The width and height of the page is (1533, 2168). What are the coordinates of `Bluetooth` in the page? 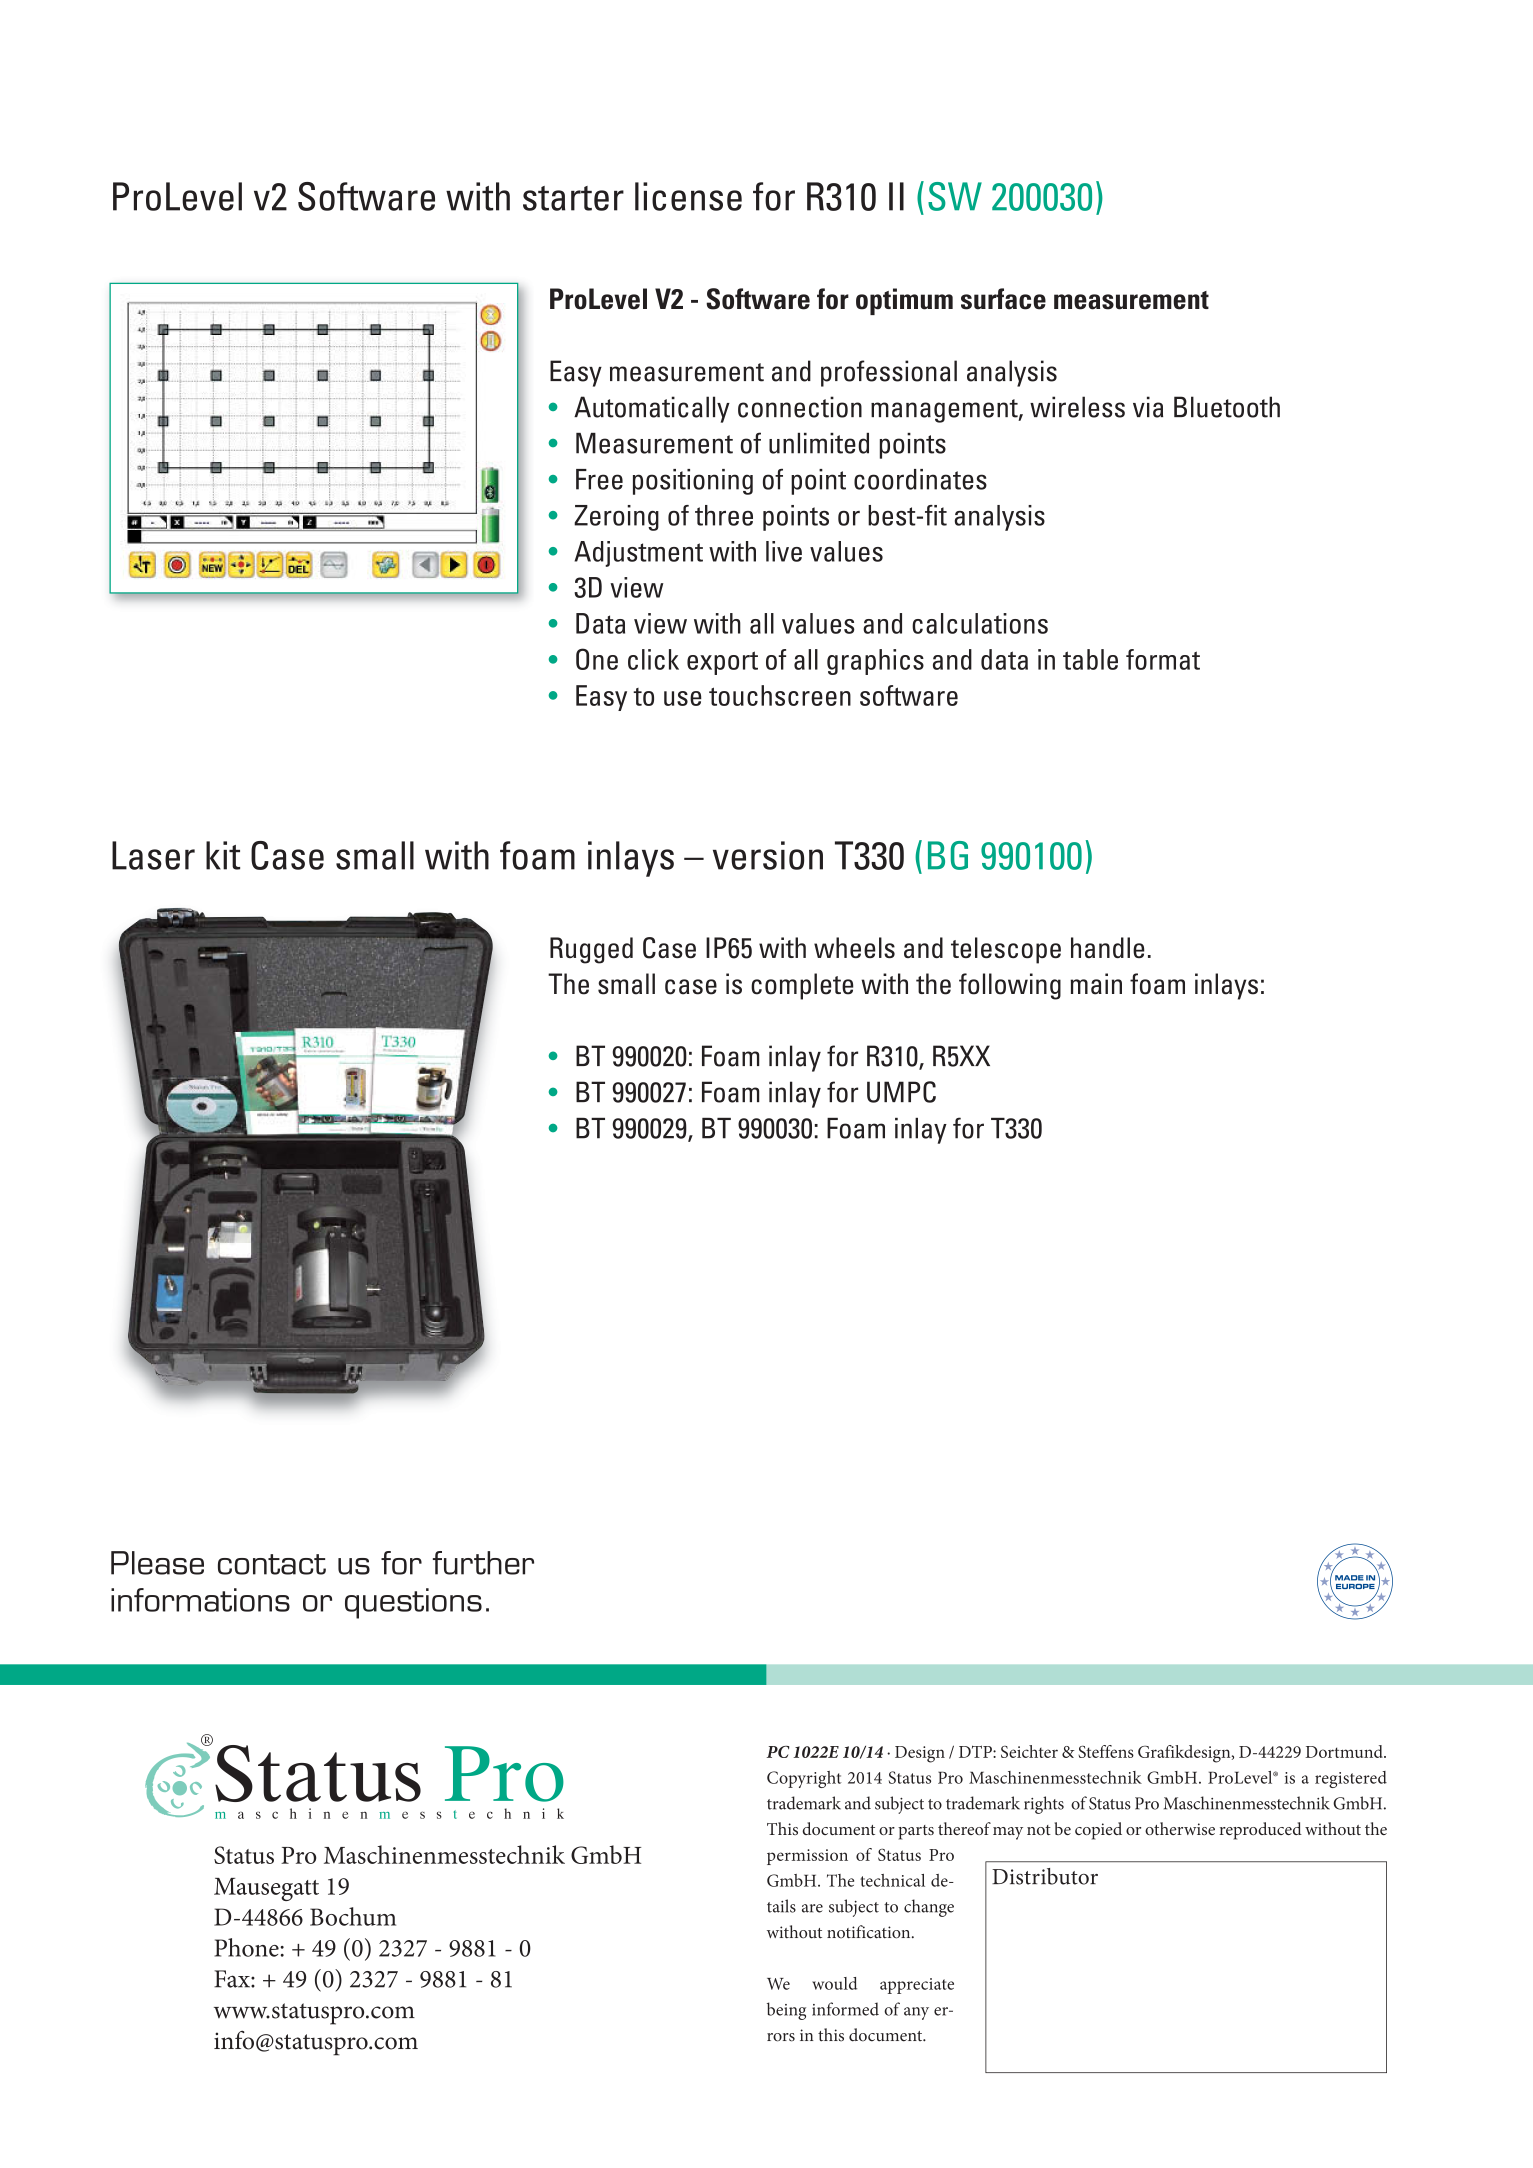 It's located at (1227, 407).
